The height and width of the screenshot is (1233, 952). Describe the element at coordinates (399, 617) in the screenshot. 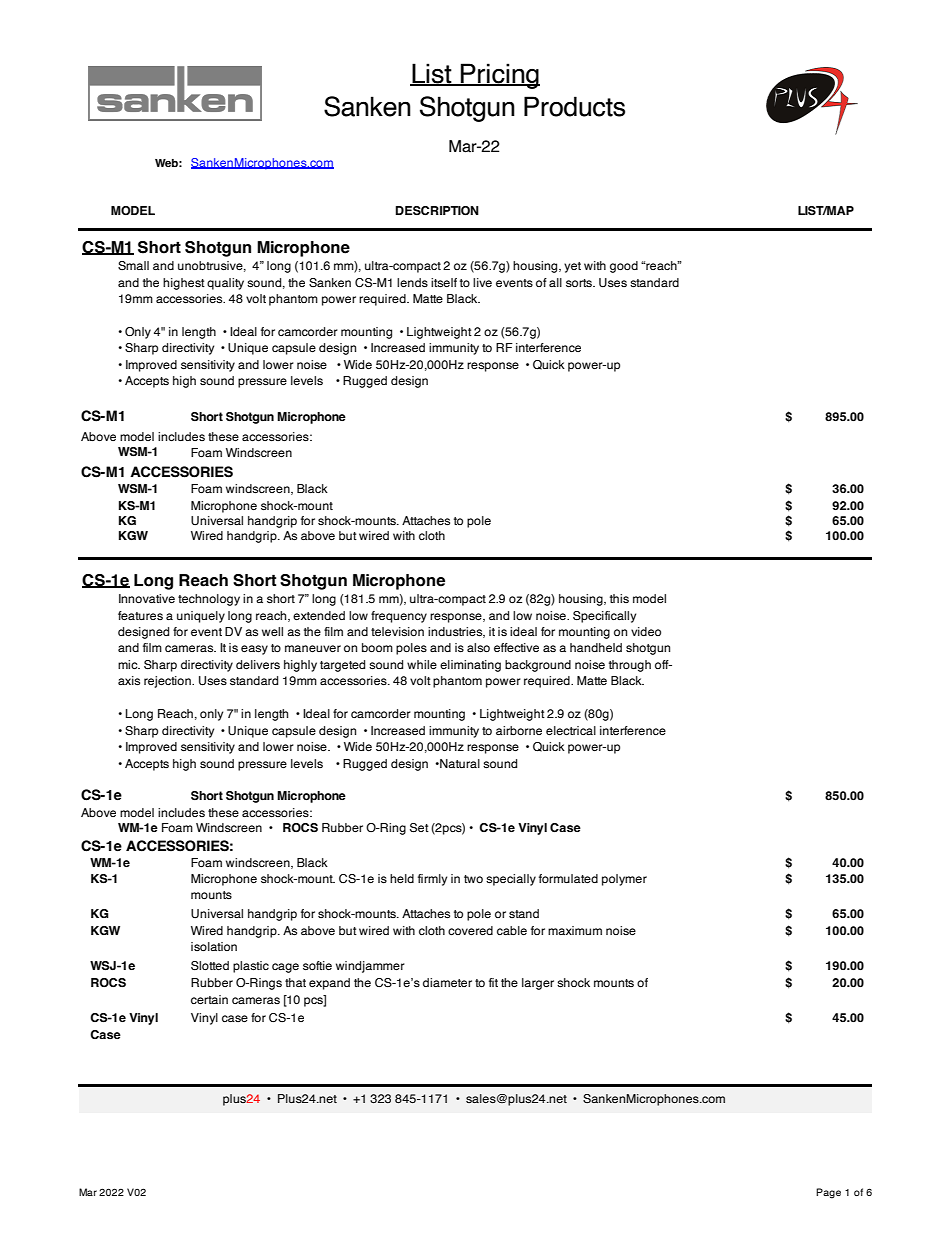

I see `frequency` at that location.
